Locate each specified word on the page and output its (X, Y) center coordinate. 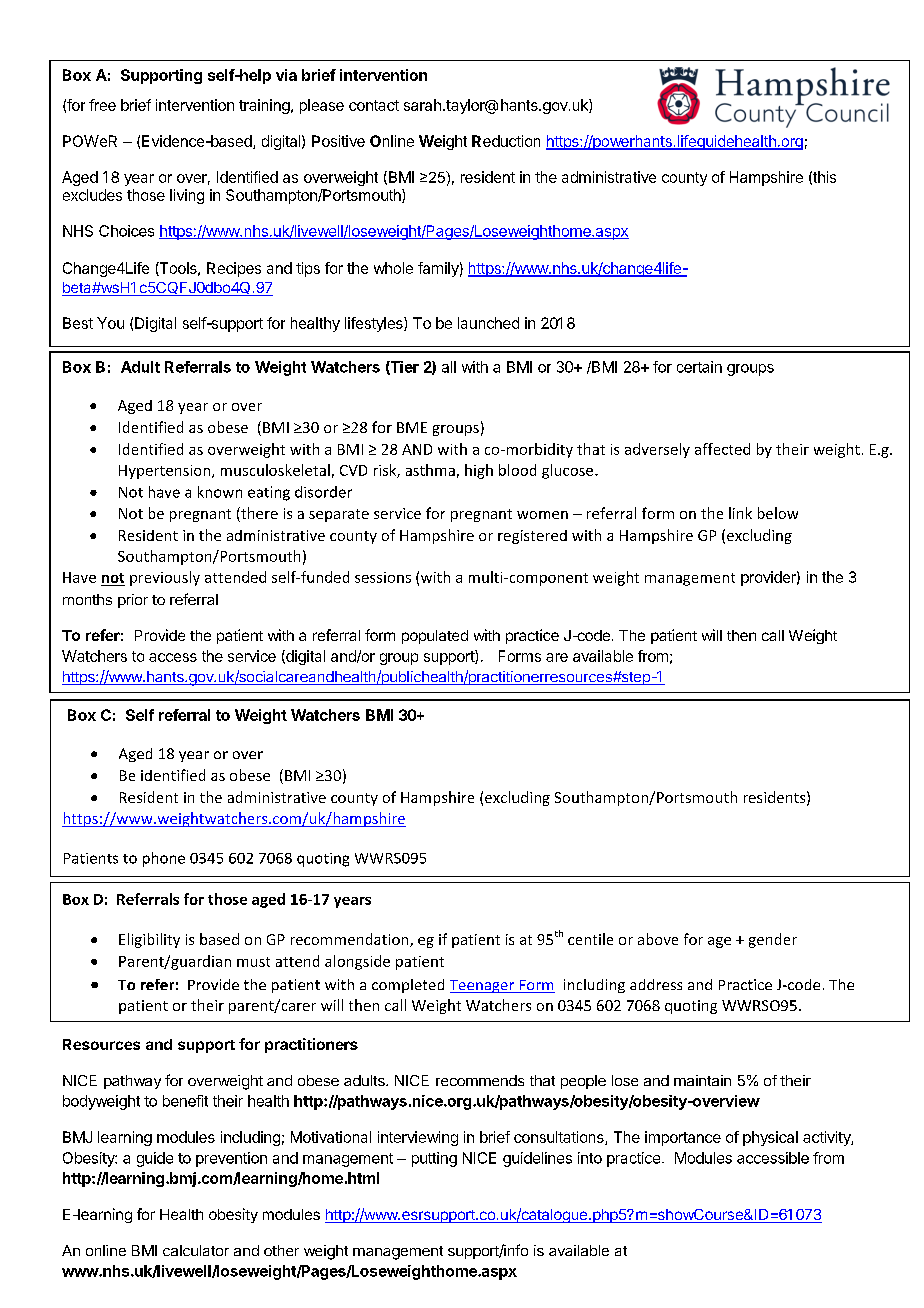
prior (133, 601)
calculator (196, 1250)
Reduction (506, 141)
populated (435, 637)
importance (683, 1138)
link (740, 513)
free (102, 105)
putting (434, 1159)
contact (374, 105)
